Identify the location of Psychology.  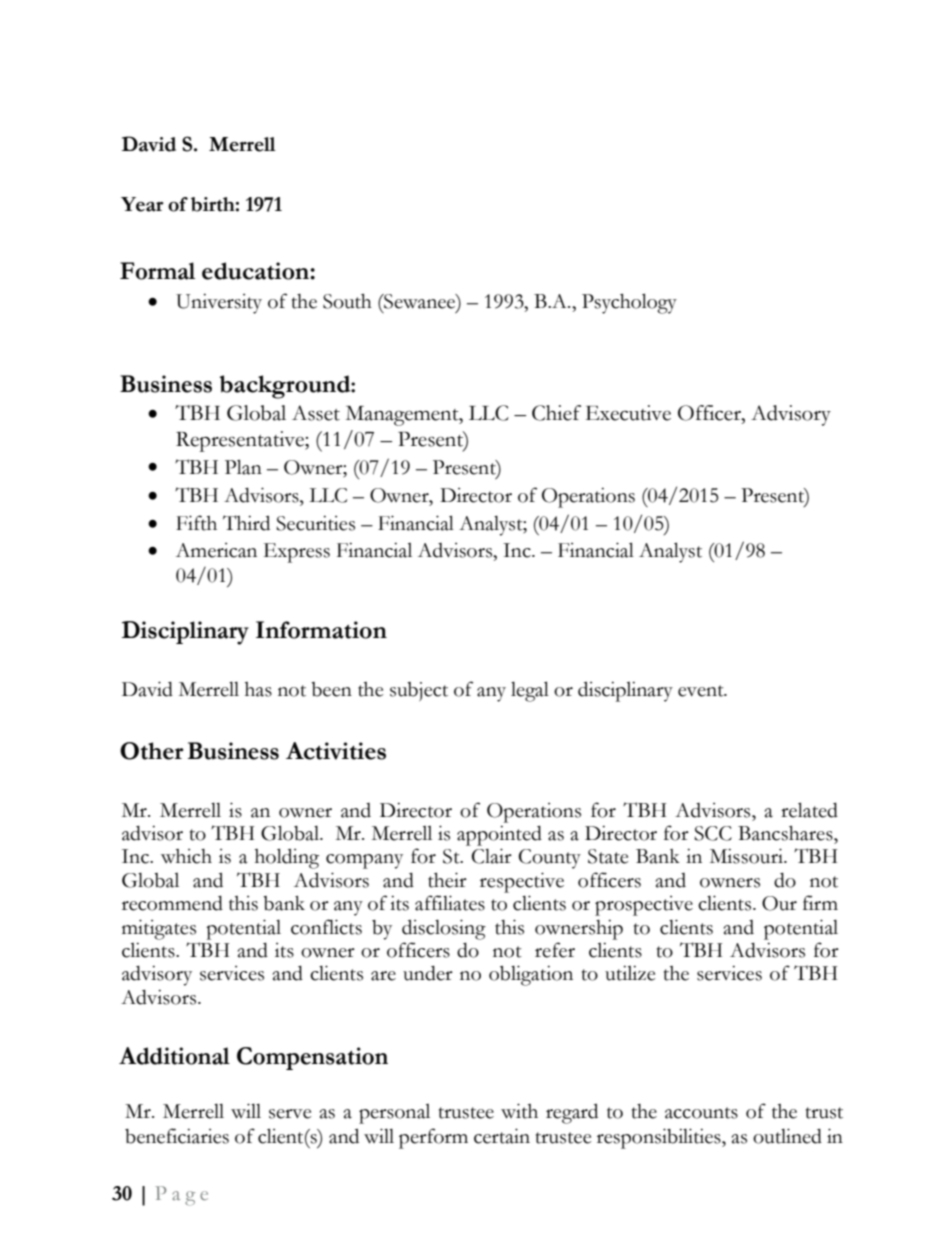
(629, 303).
